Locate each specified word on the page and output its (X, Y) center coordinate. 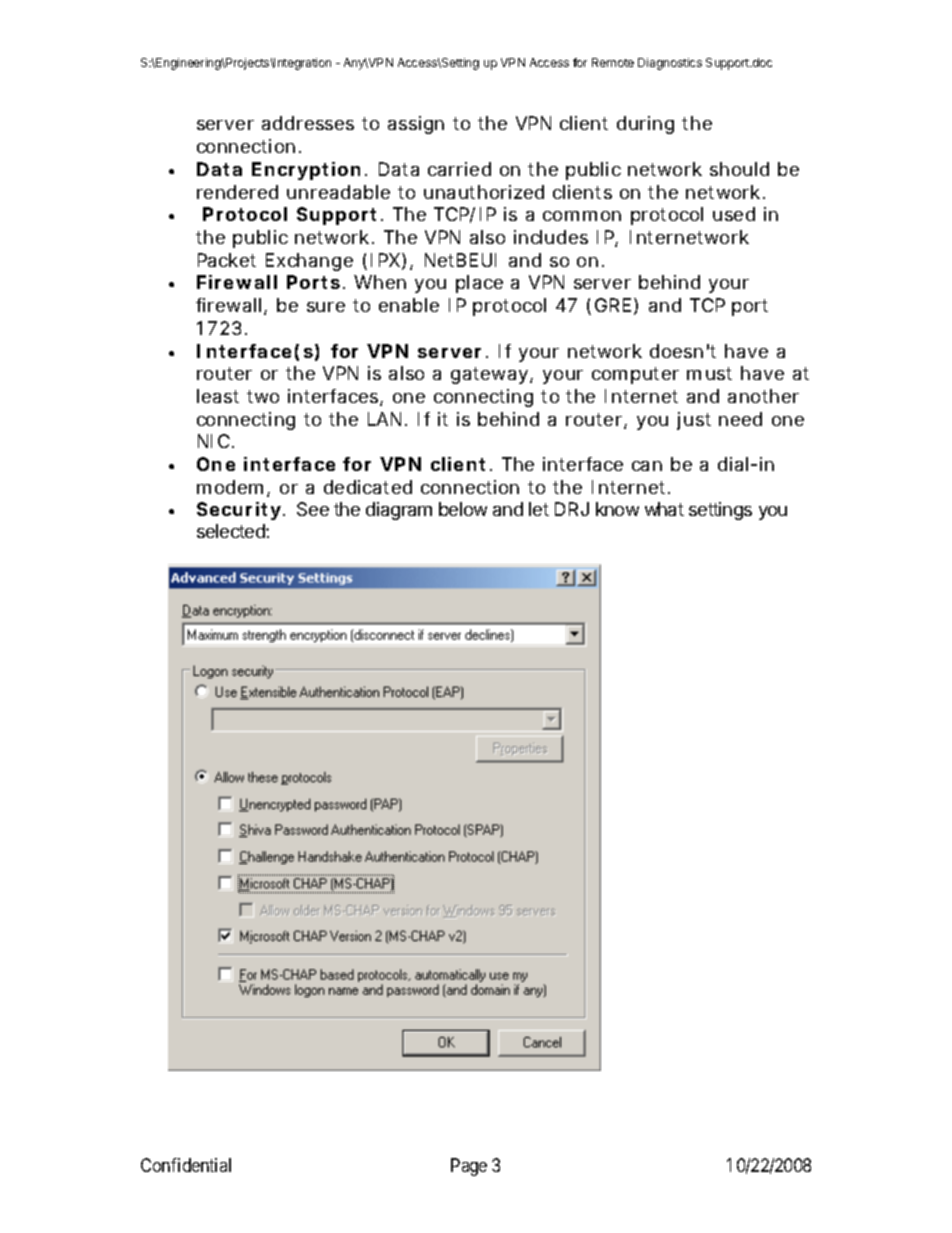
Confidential (186, 1165)
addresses (308, 123)
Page (469, 1167)
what (664, 509)
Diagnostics (670, 64)
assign (416, 125)
